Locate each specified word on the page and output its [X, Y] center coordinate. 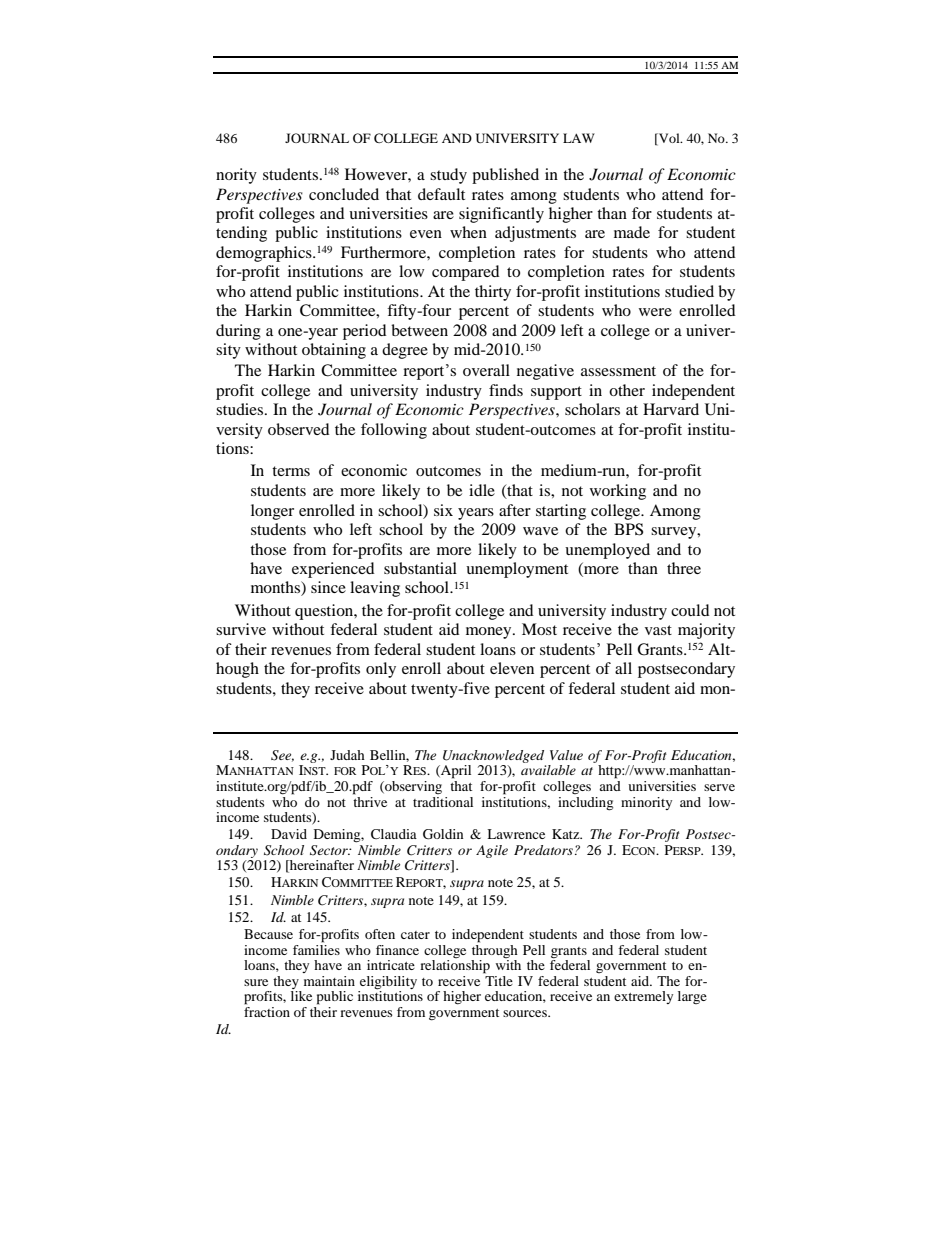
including [585, 804]
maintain [329, 981]
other [627, 390]
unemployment [517, 570]
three [684, 568]
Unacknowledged [493, 756]
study [448, 176]
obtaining [334, 351]
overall [486, 370]
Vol [669, 138]
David [289, 834]
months [276, 588]
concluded [344, 194]
